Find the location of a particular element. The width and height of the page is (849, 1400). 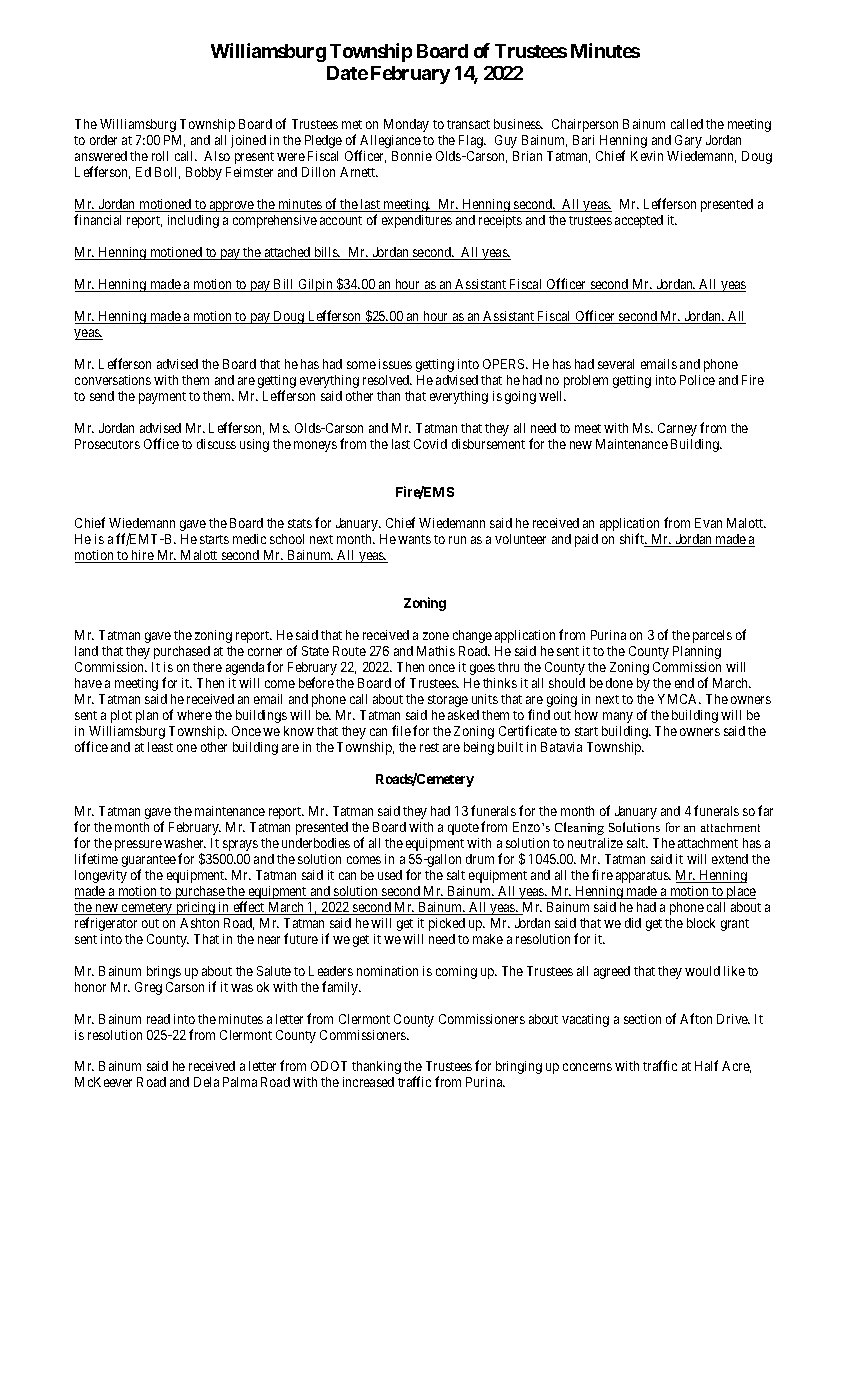

roll is located at coordinates (160, 156).
